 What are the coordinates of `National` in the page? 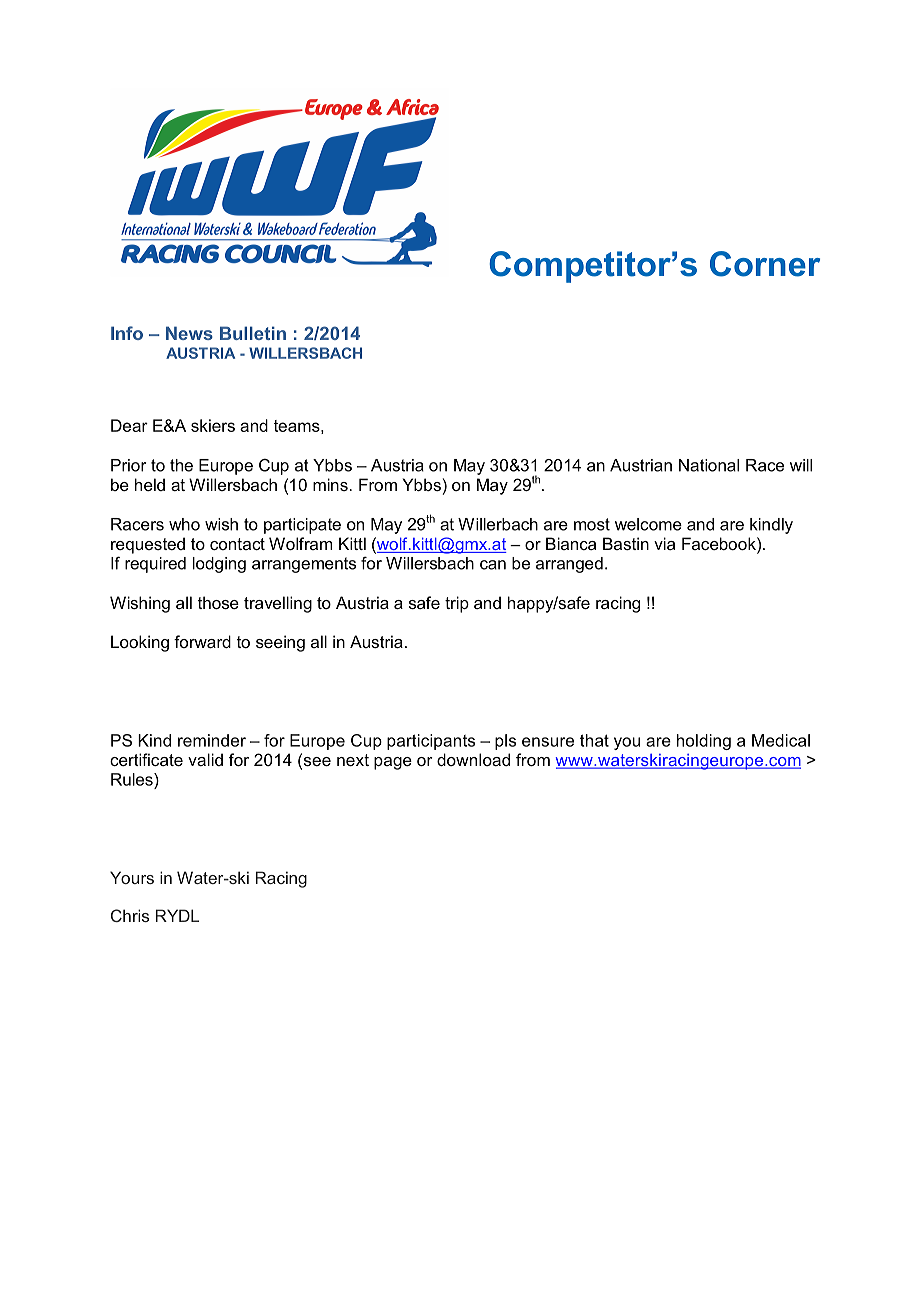 It's located at (709, 465).
